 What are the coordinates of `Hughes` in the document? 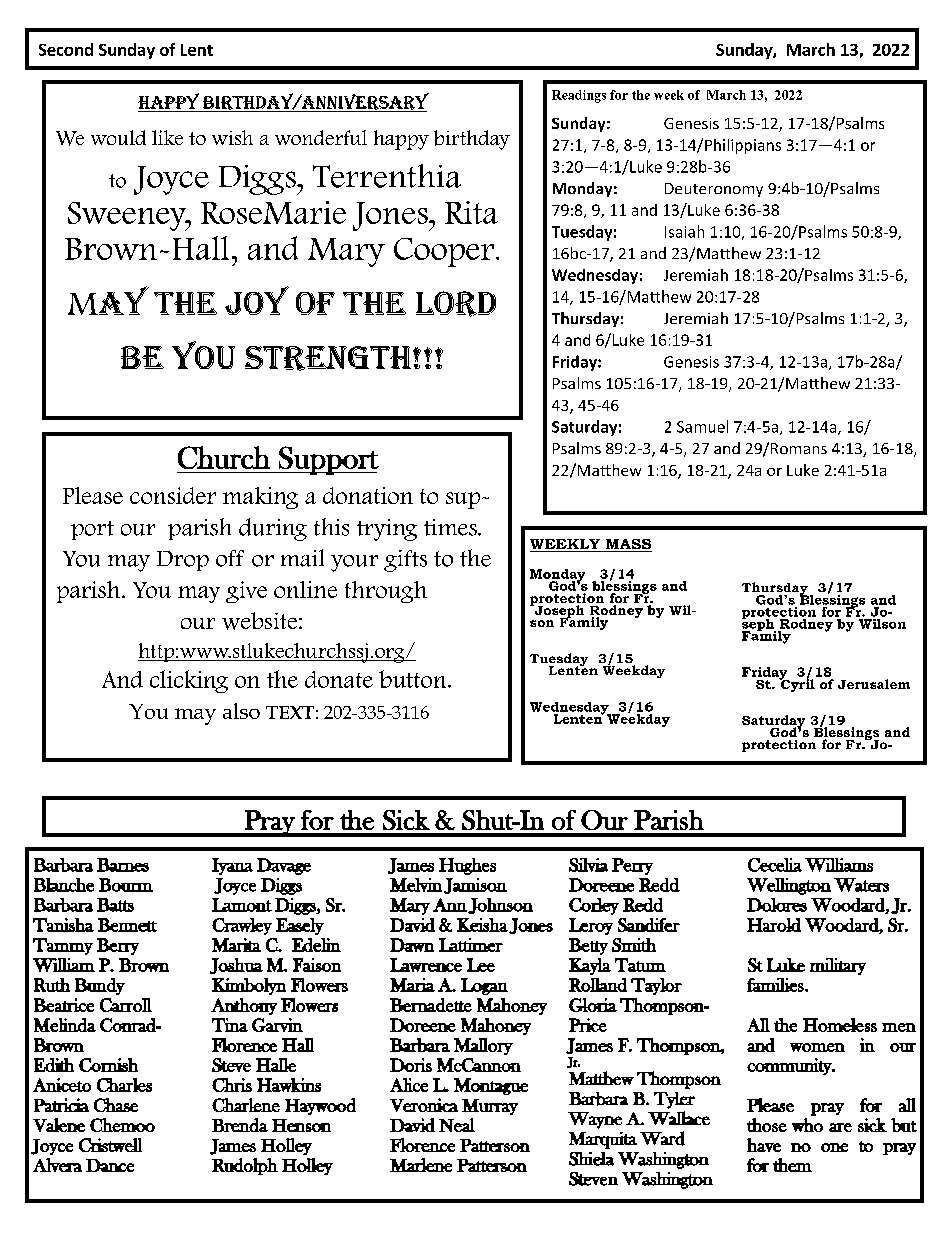 It's located at (467, 866).
